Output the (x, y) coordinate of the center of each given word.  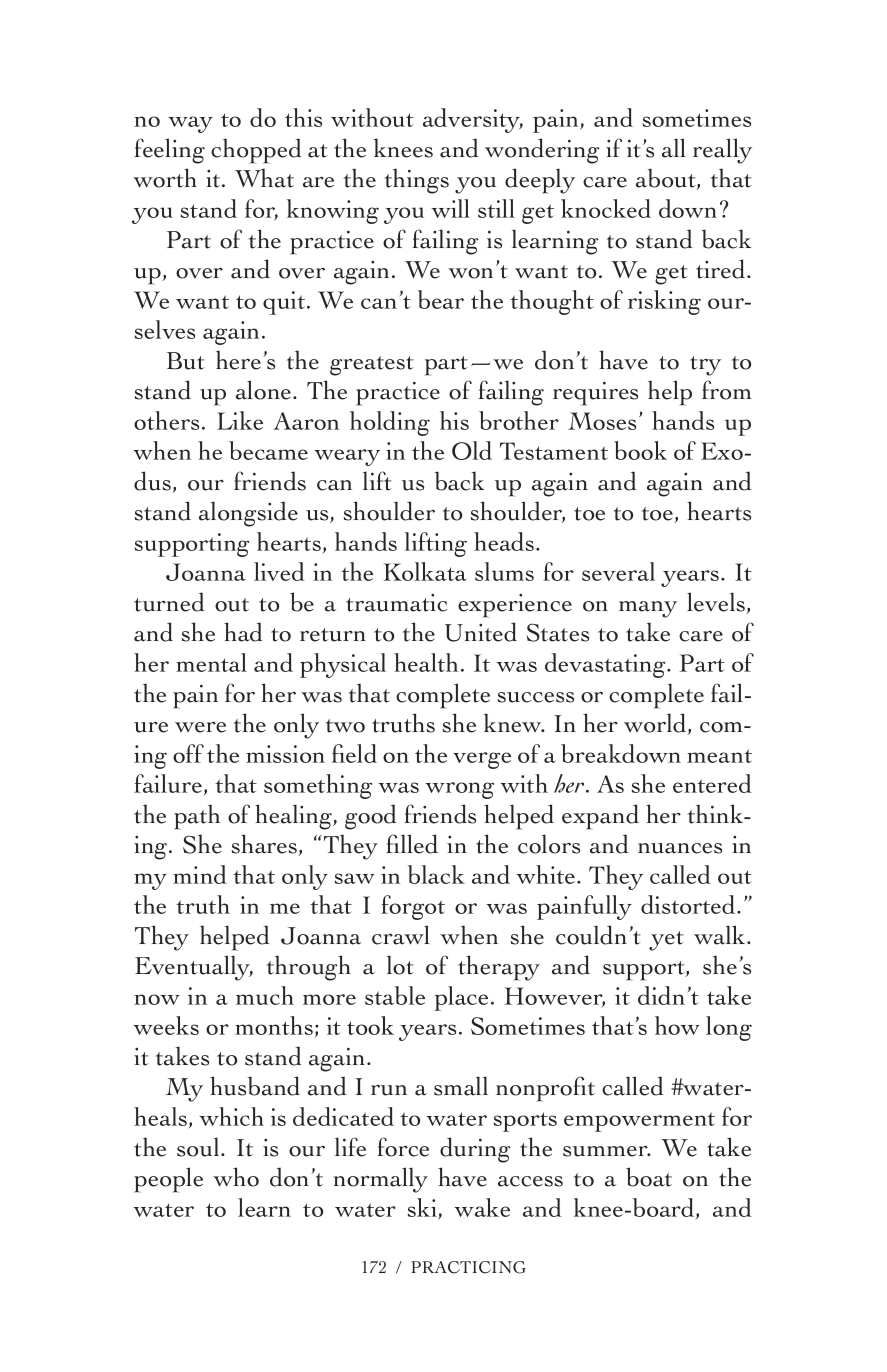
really (722, 151)
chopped (256, 151)
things (417, 181)
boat (649, 1177)
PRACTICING (468, 1267)
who (236, 1177)
